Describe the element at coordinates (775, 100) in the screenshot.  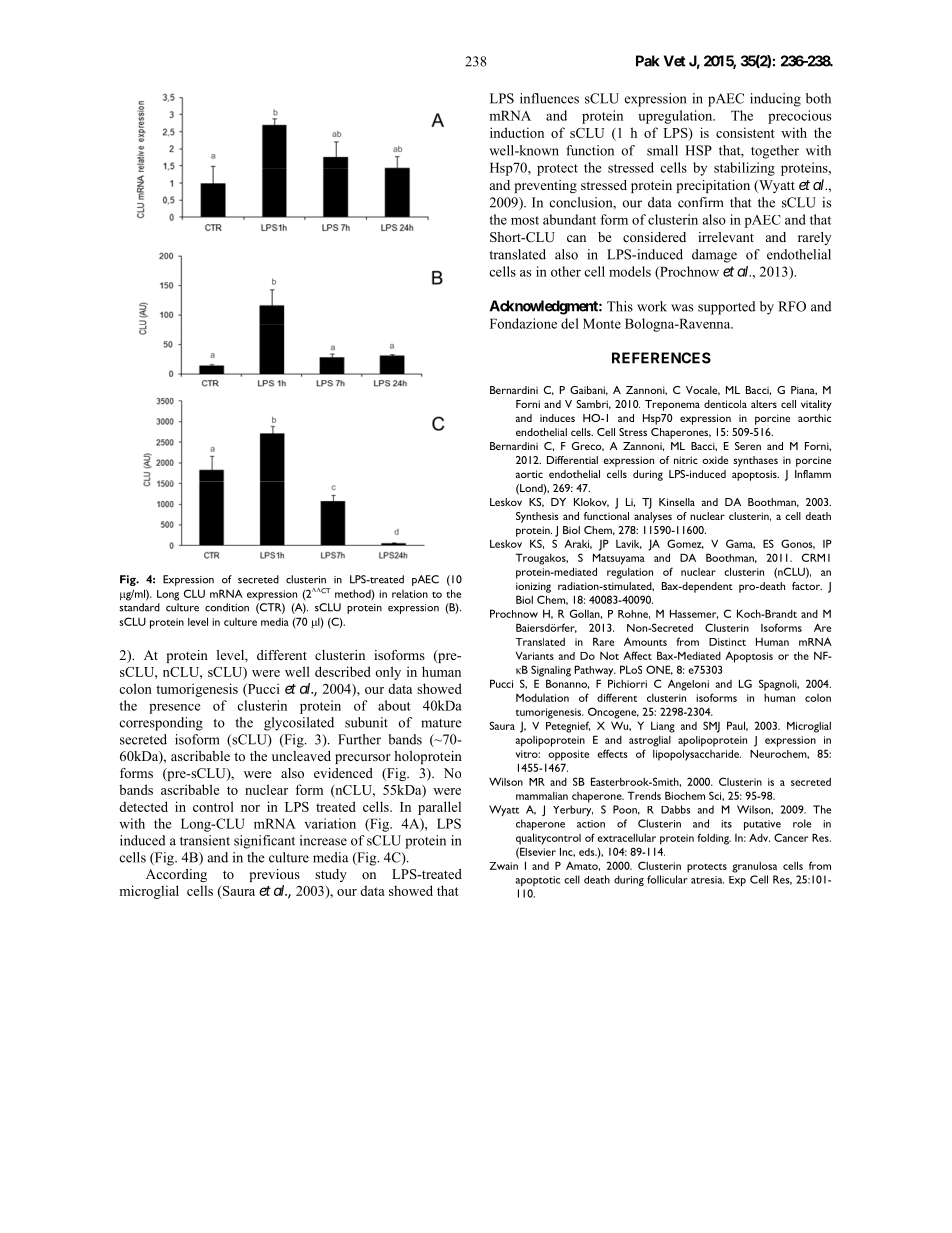
I see `inducing` at that location.
